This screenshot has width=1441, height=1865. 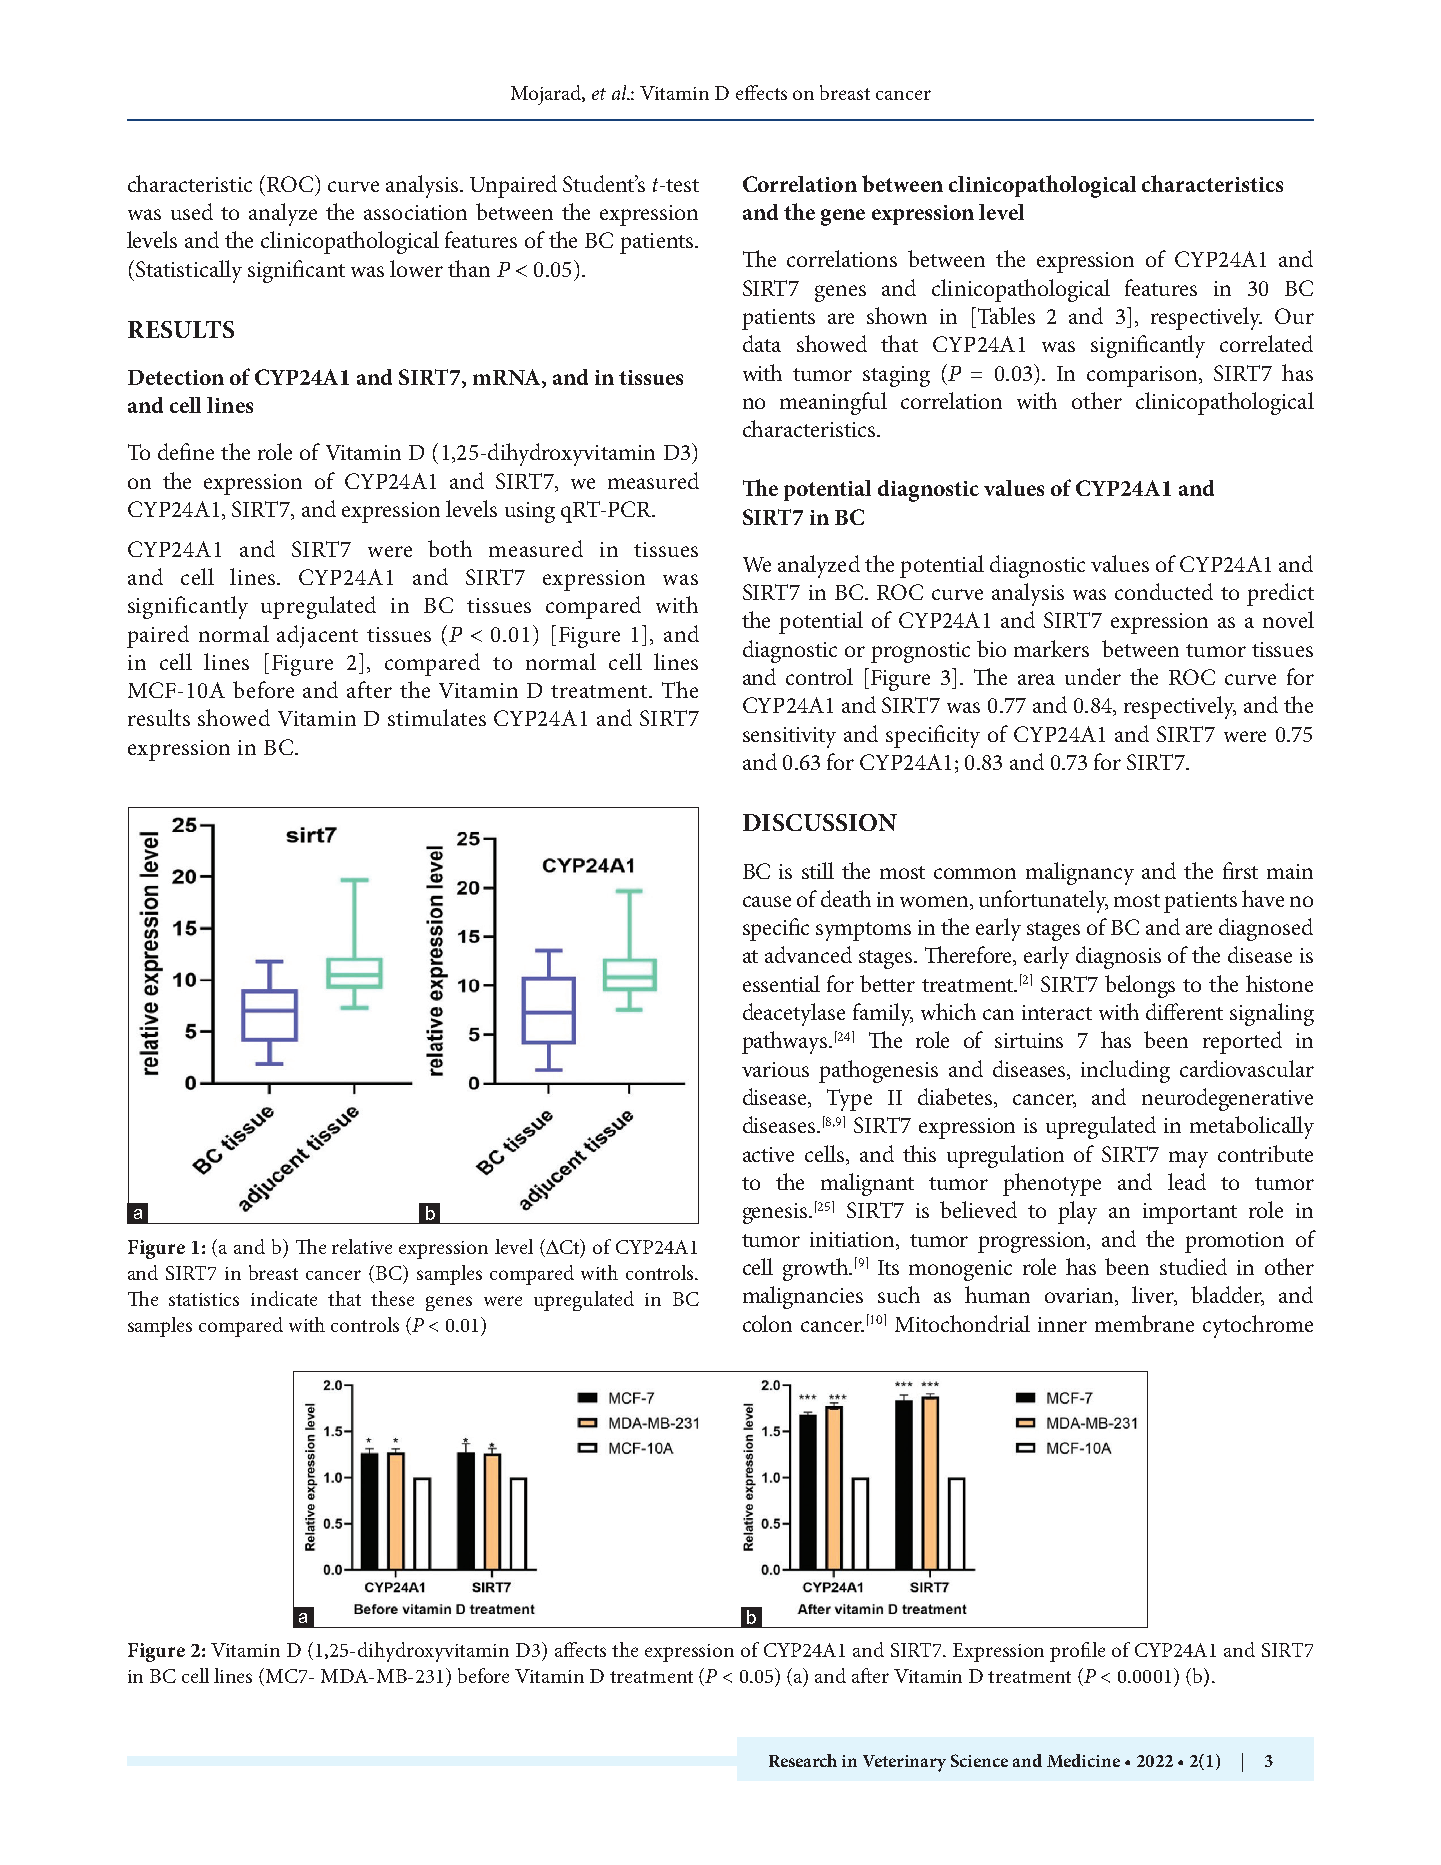 I want to click on Our, so click(x=1294, y=316).
